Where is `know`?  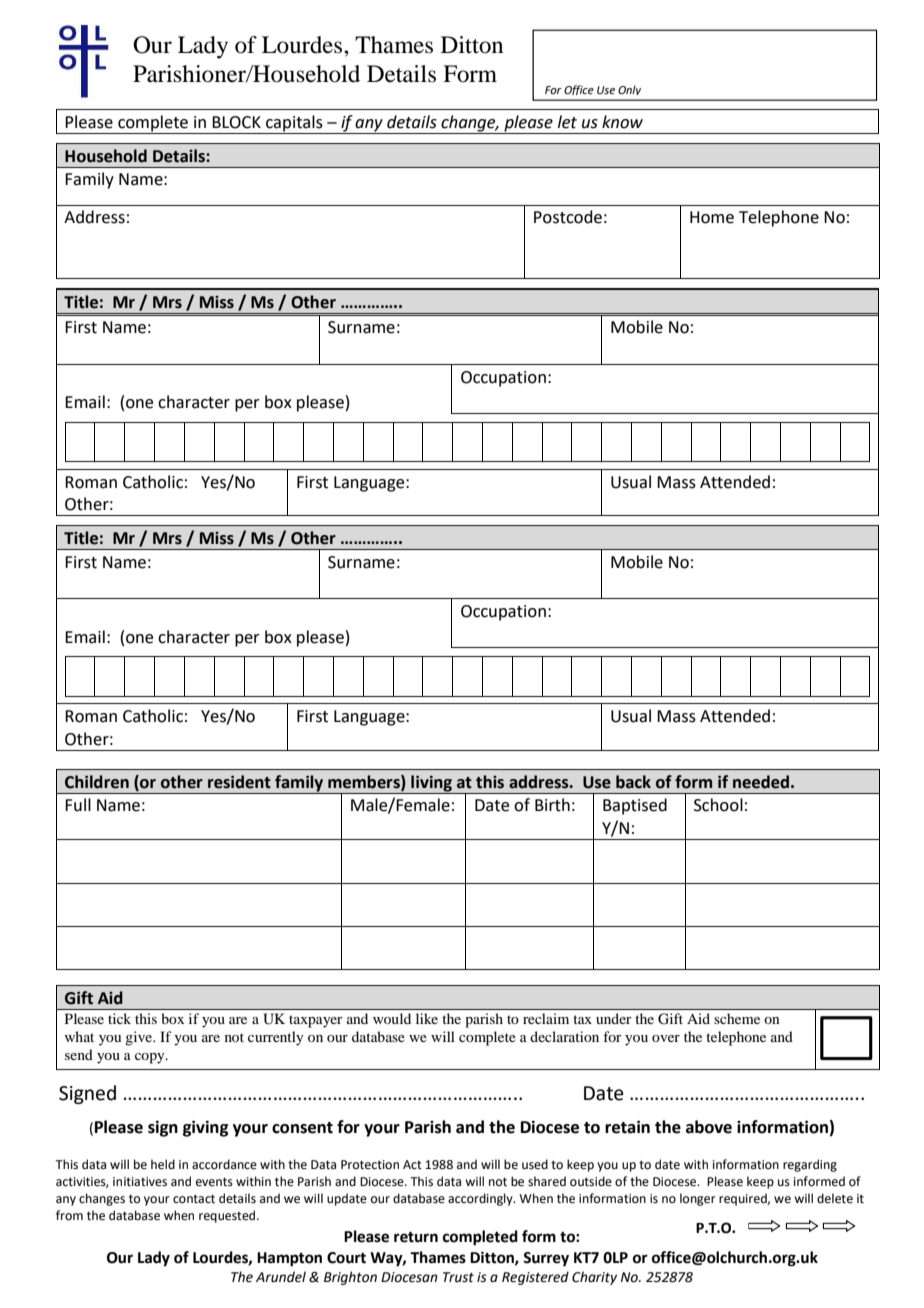
know is located at coordinates (622, 122).
